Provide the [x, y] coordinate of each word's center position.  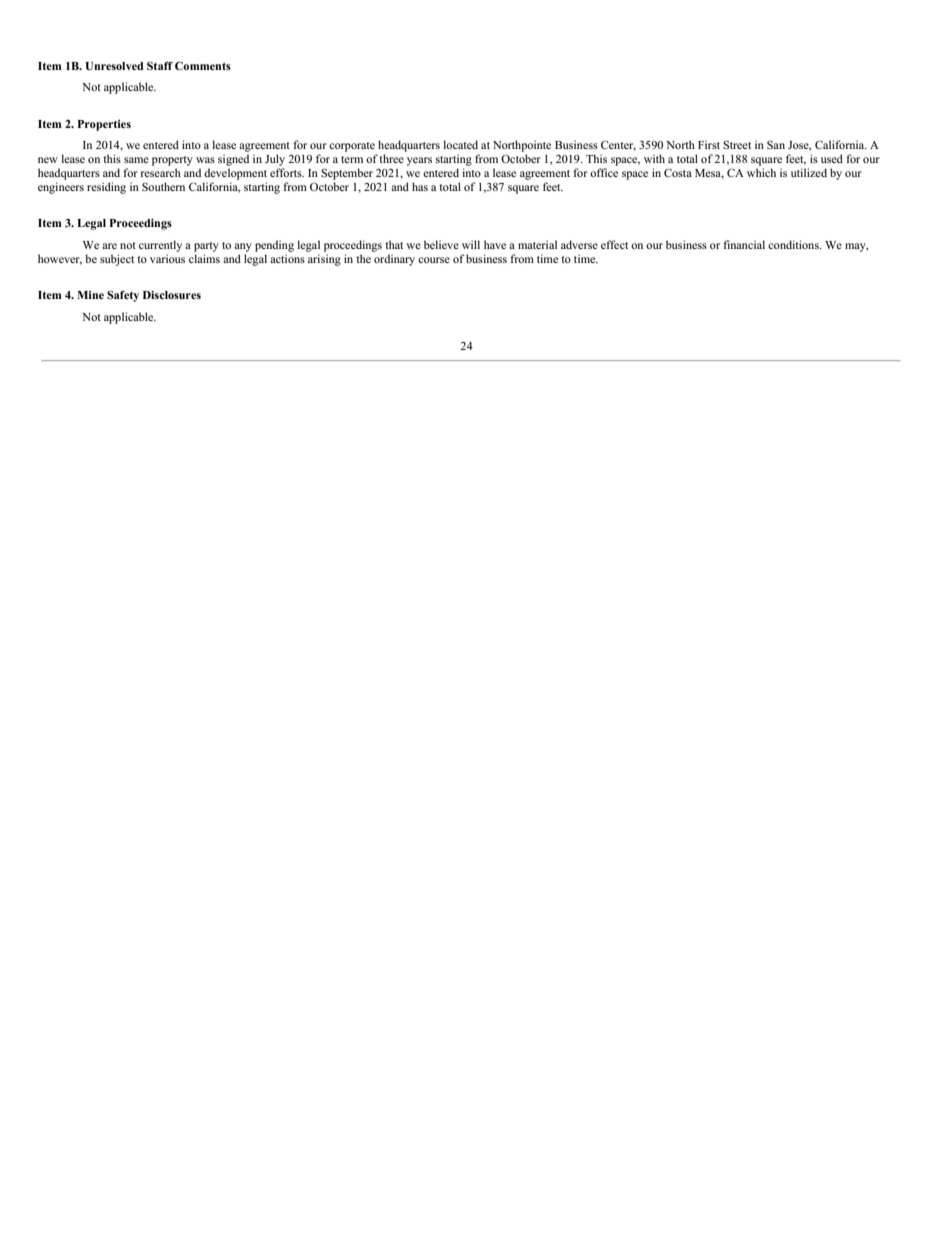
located [460, 144]
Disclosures [172, 295]
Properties [104, 125]
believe [441, 244]
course [434, 260]
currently [160, 246]
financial [744, 244]
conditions [794, 244]
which [761, 172]
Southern [163, 186]
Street [737, 145]
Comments [203, 65]
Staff [160, 66]
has [420, 186]
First [709, 144]
